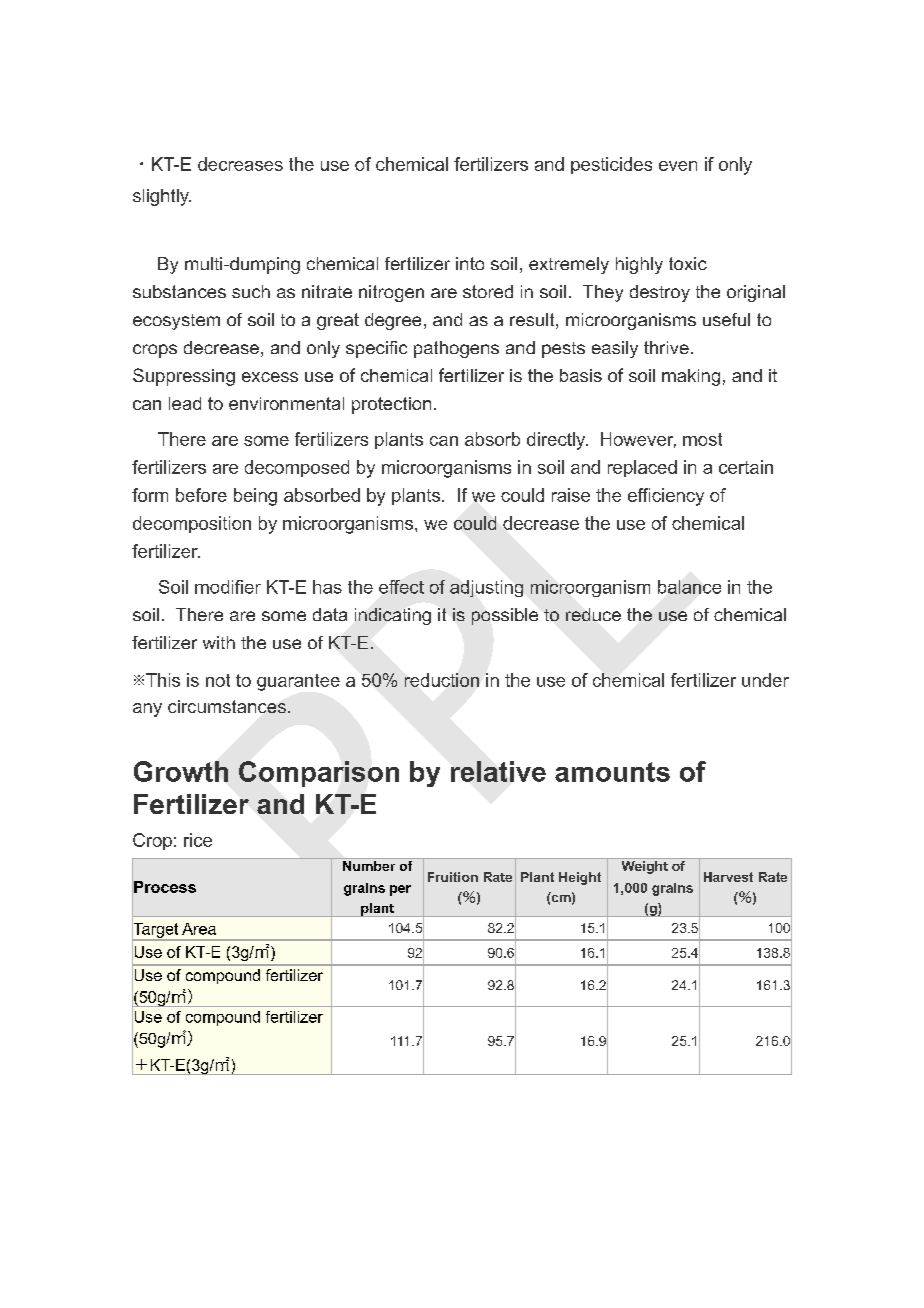 The width and height of the image is (924, 1308). What do you see at coordinates (645, 867) in the image?
I see `Weight` at bounding box center [645, 867].
